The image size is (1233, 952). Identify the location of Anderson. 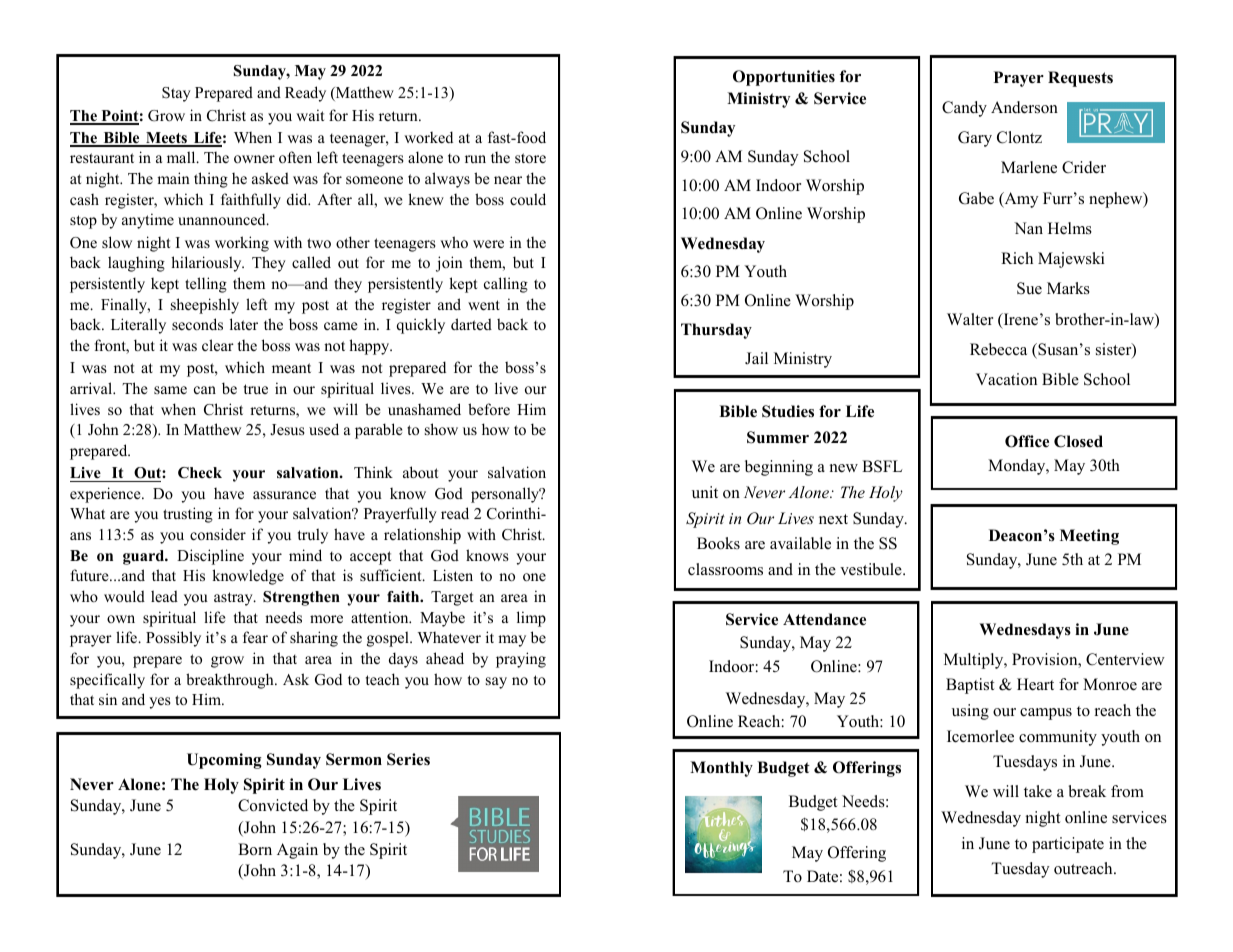
(1024, 107).
